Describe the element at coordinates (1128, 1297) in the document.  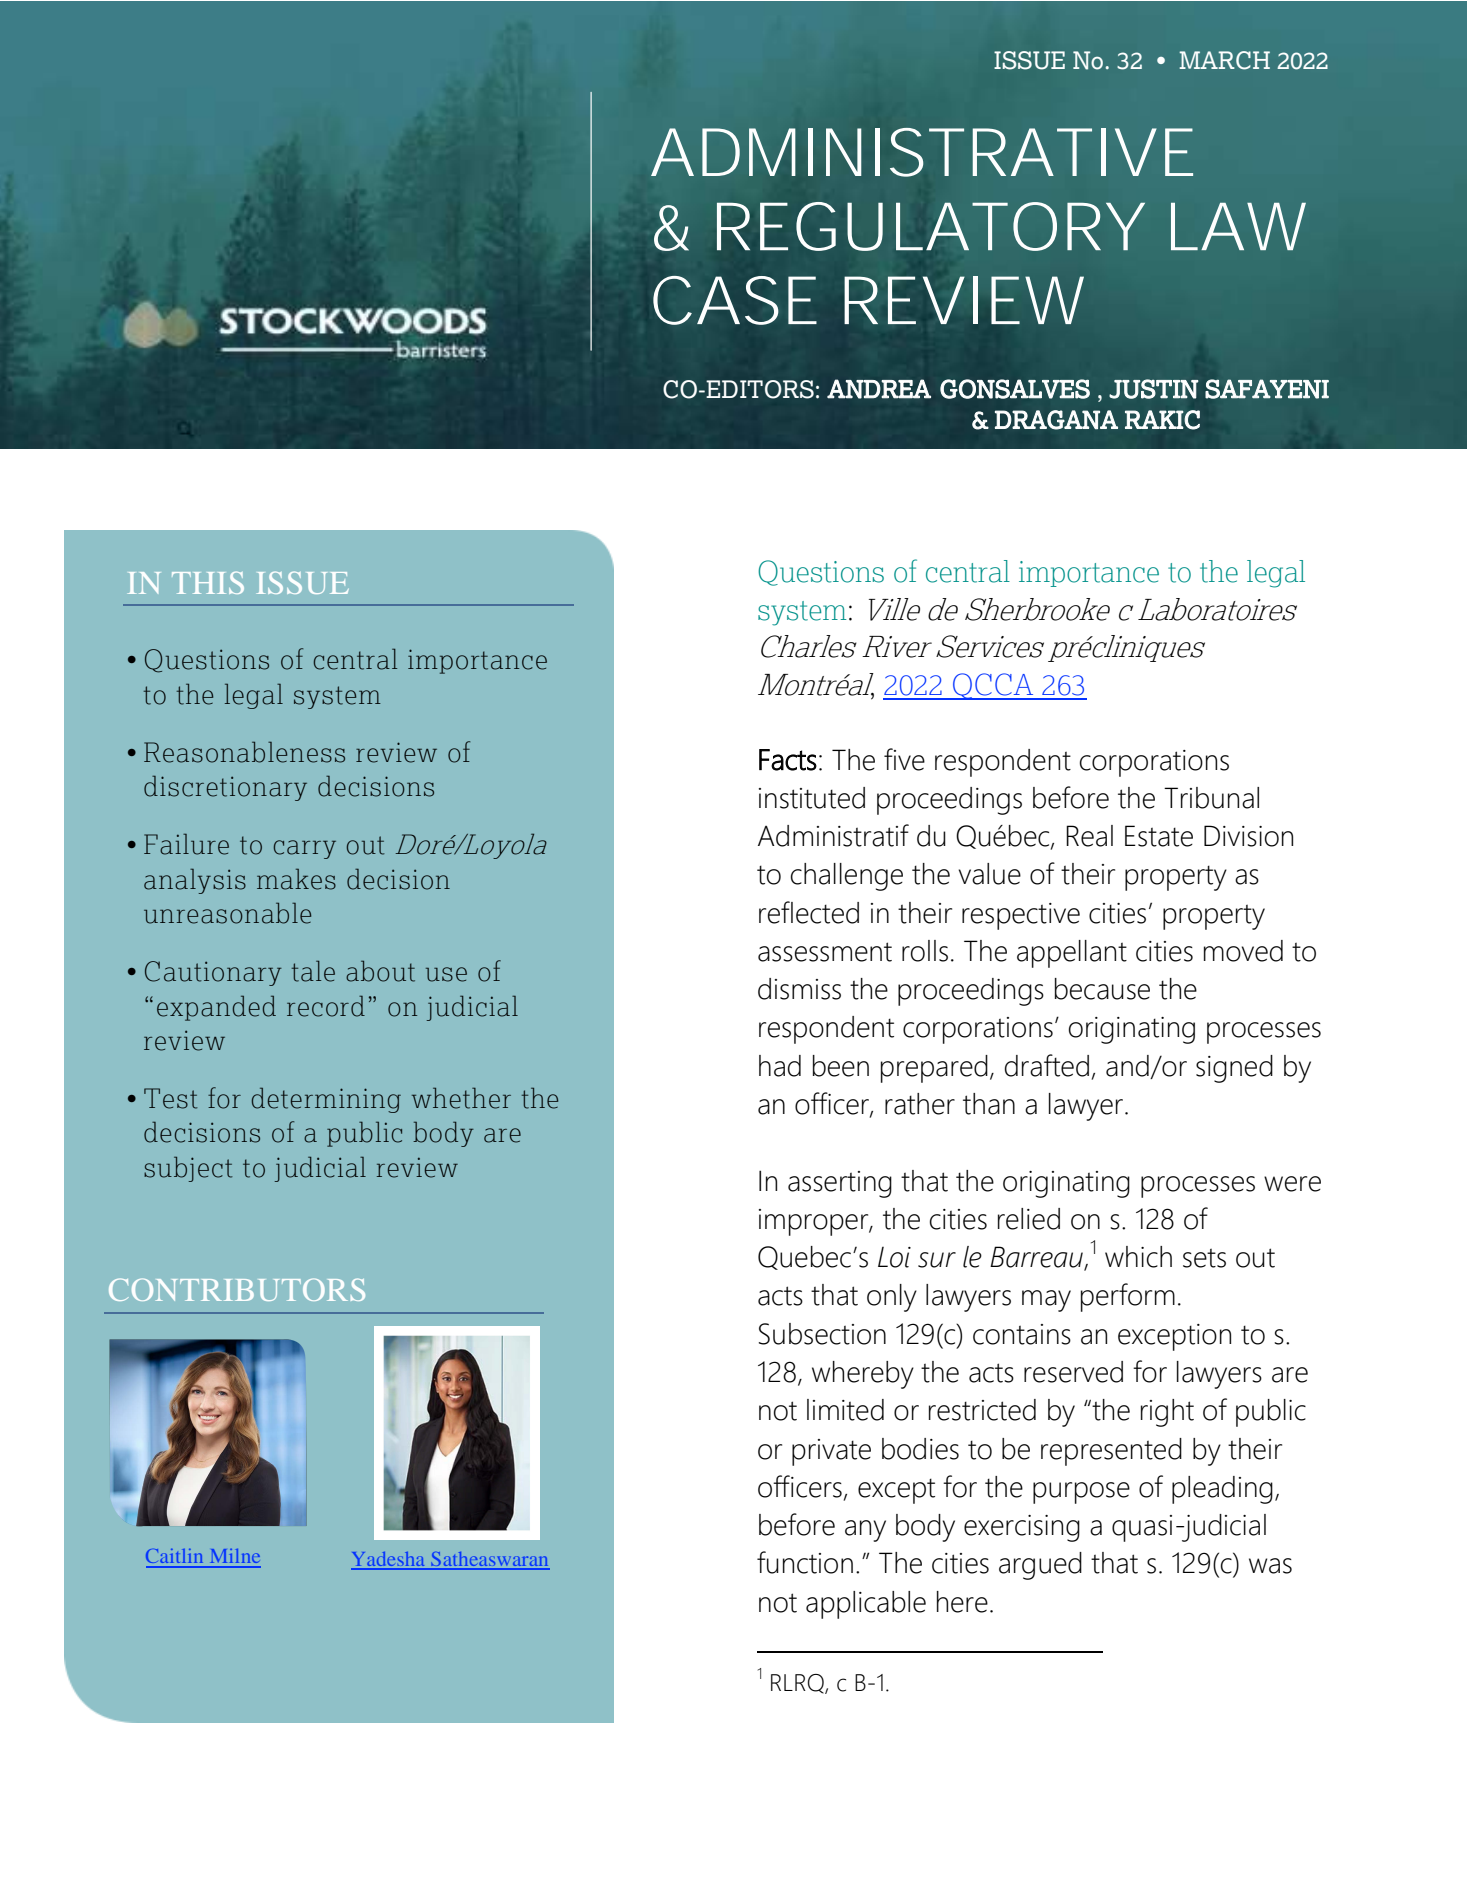
I see `perform` at that location.
